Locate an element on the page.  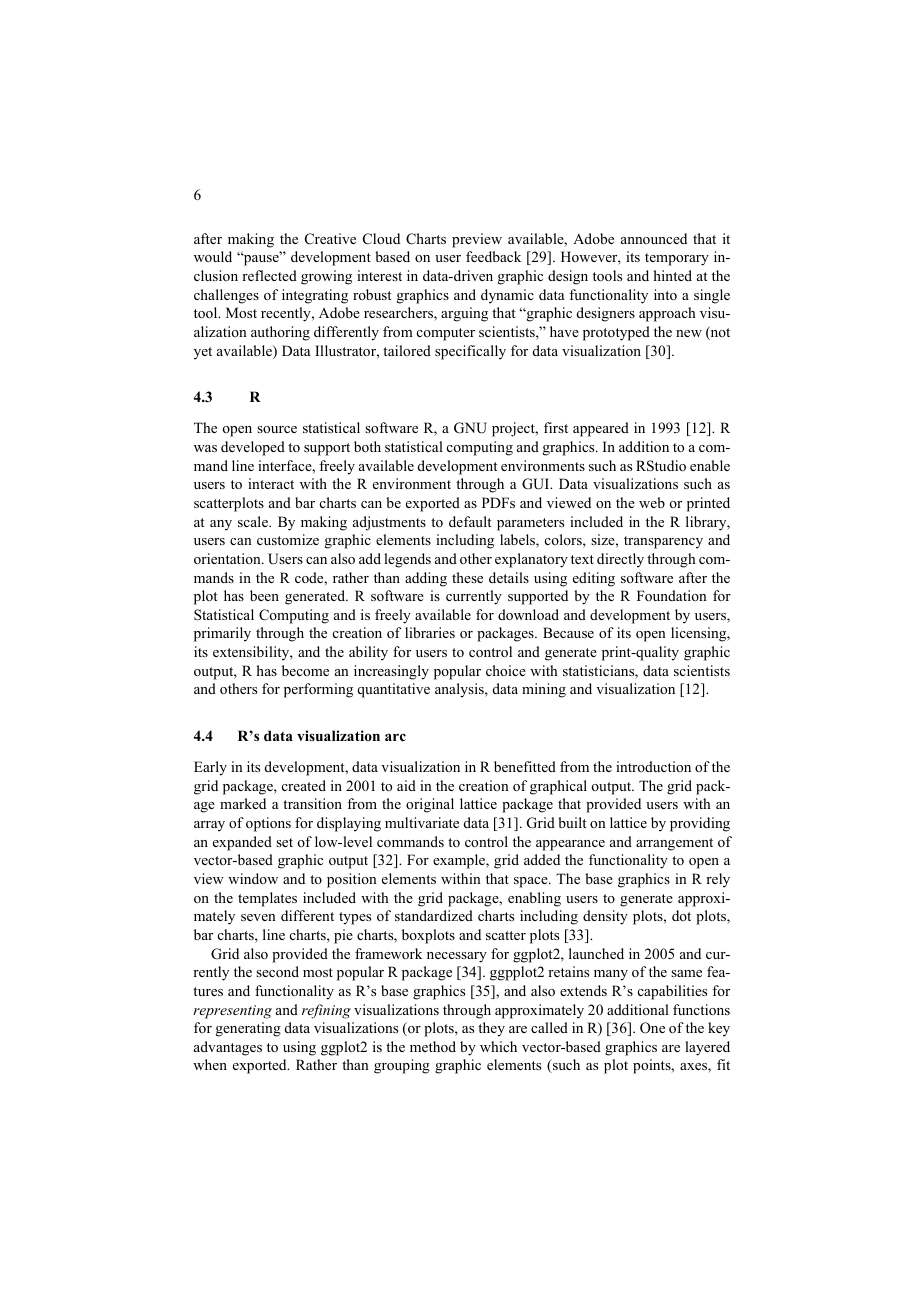
Foundation is located at coordinates (672, 595).
